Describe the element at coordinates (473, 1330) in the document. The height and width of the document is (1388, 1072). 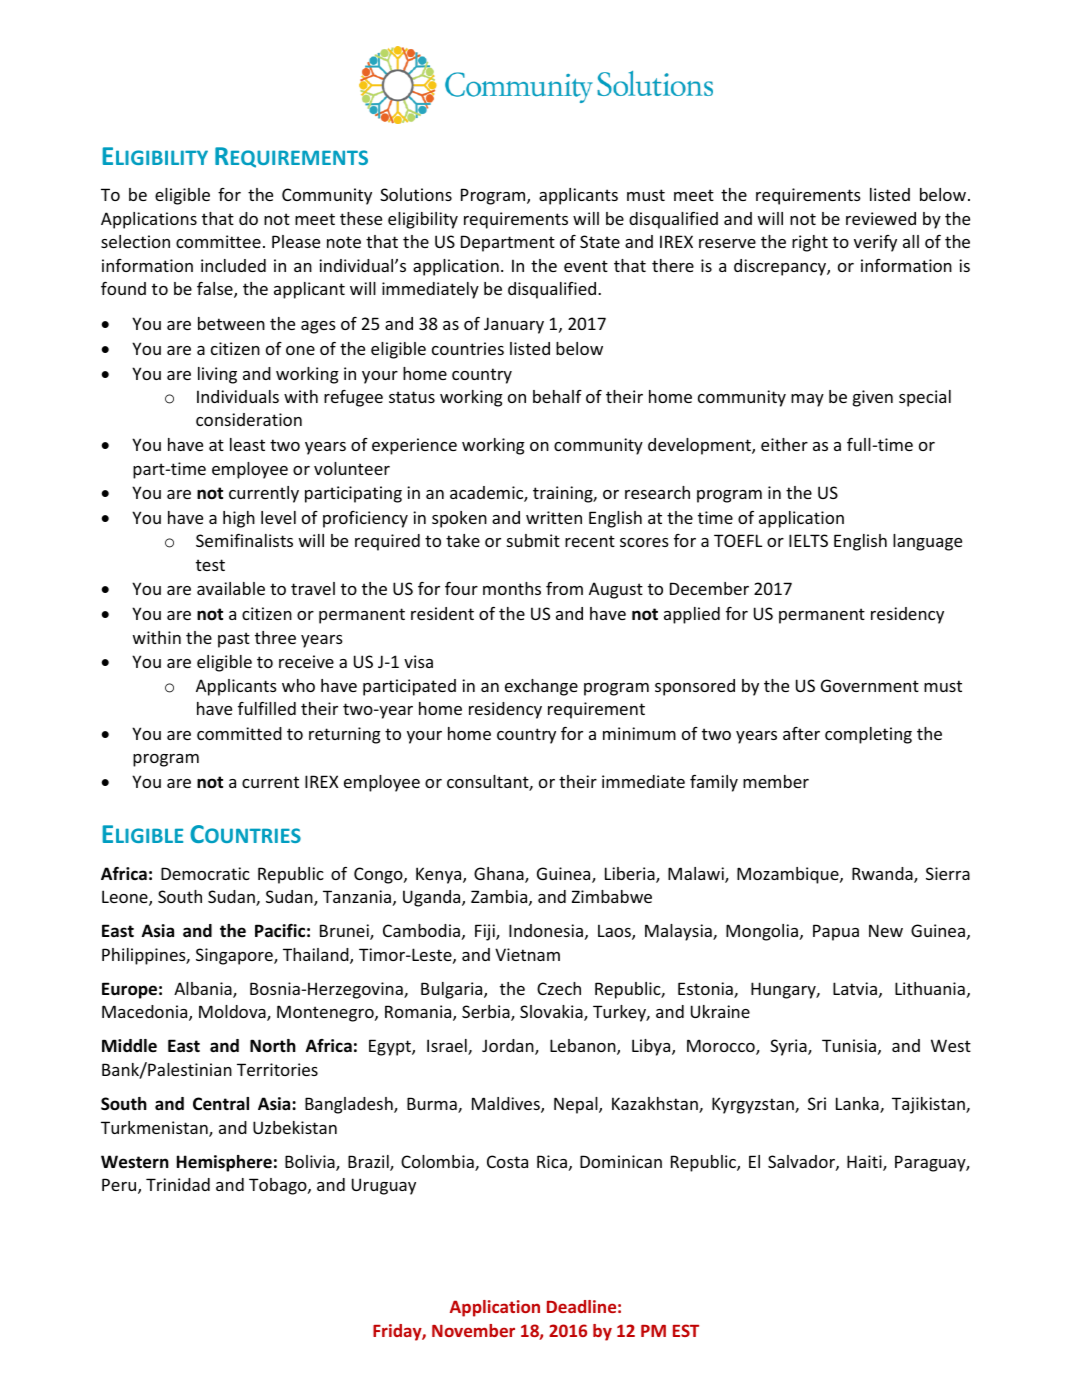
I see `November` at that location.
